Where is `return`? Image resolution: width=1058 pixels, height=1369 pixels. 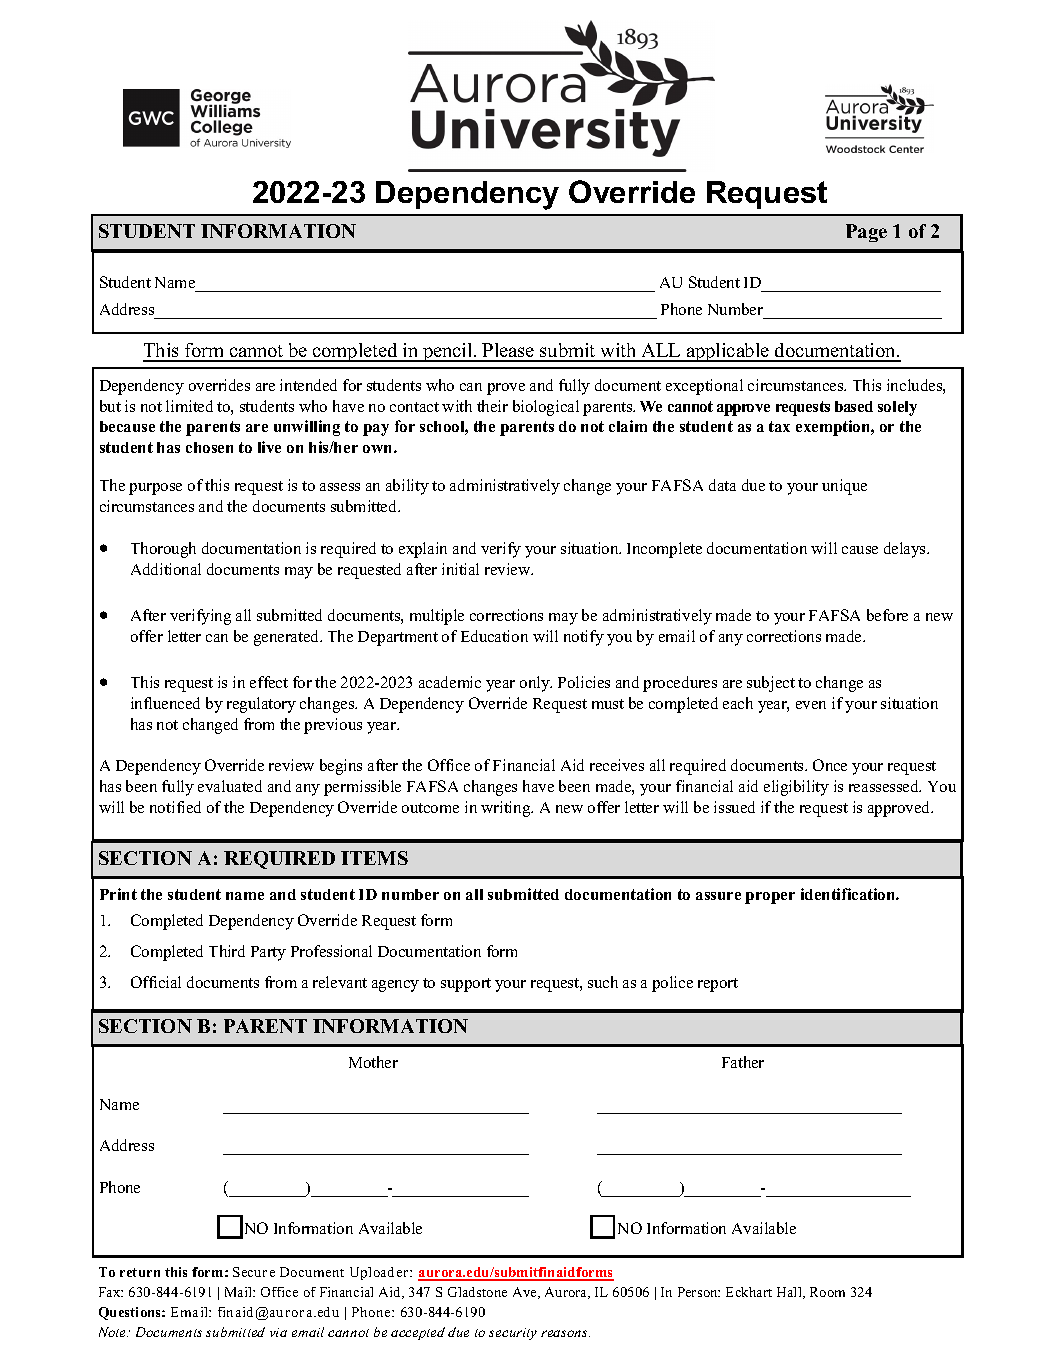 return is located at coordinates (140, 1272).
